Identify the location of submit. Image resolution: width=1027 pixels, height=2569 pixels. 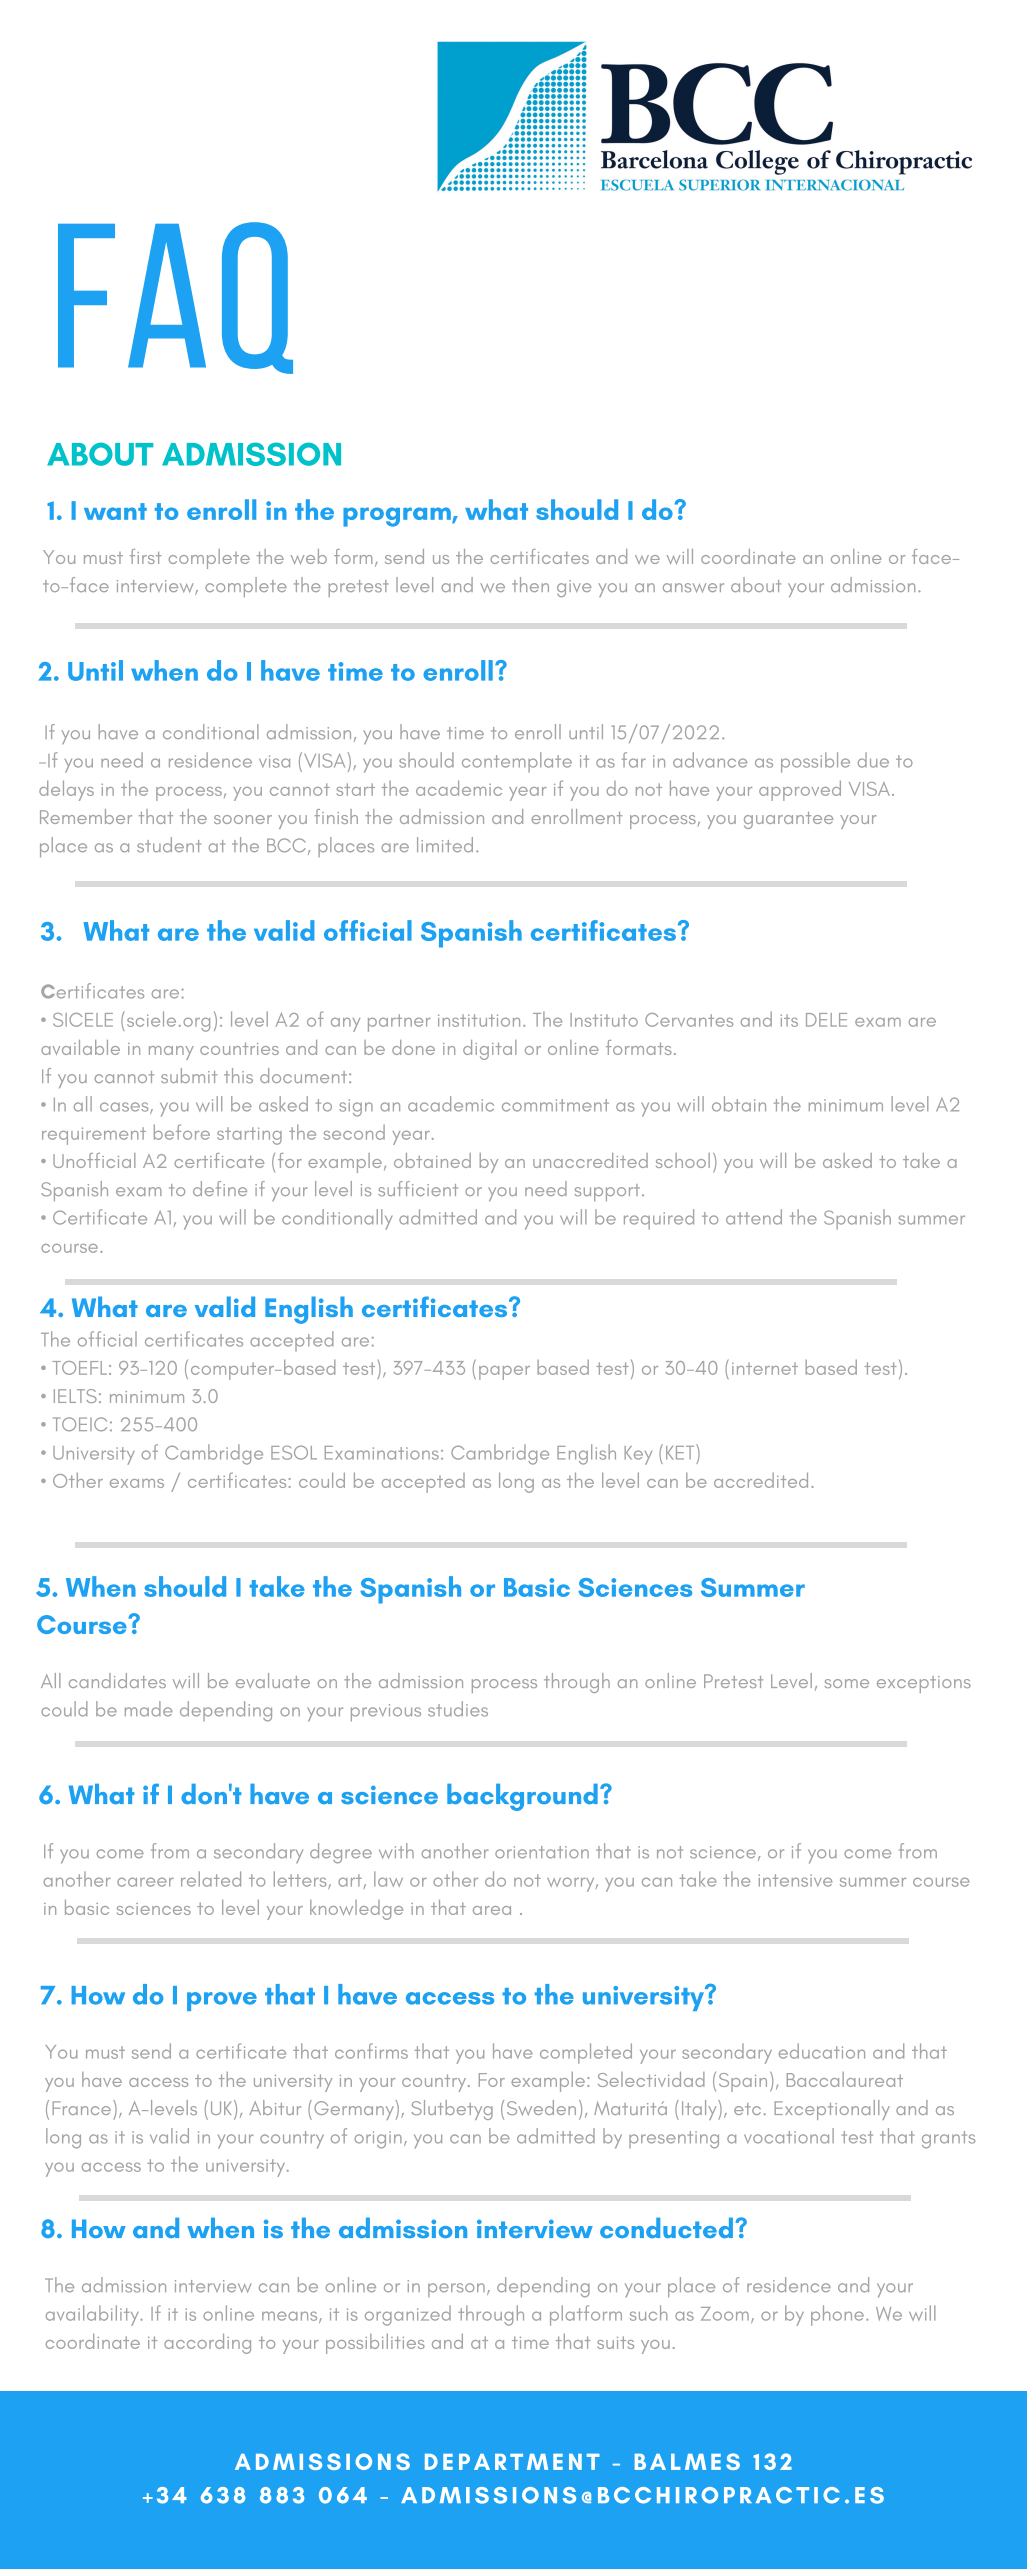
(189, 1075).
